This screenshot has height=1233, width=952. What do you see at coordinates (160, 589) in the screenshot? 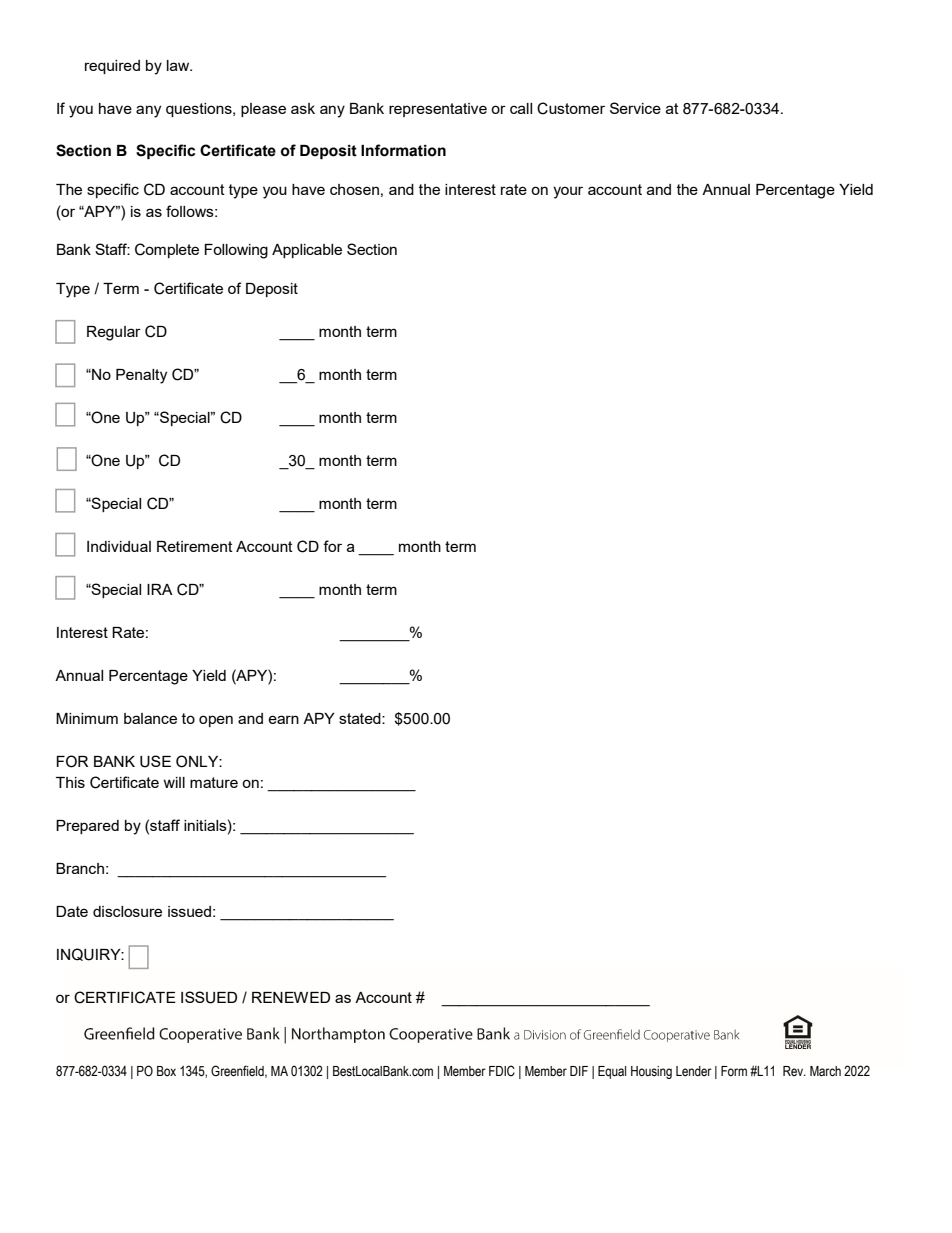
I see `IRA` at bounding box center [160, 589].
